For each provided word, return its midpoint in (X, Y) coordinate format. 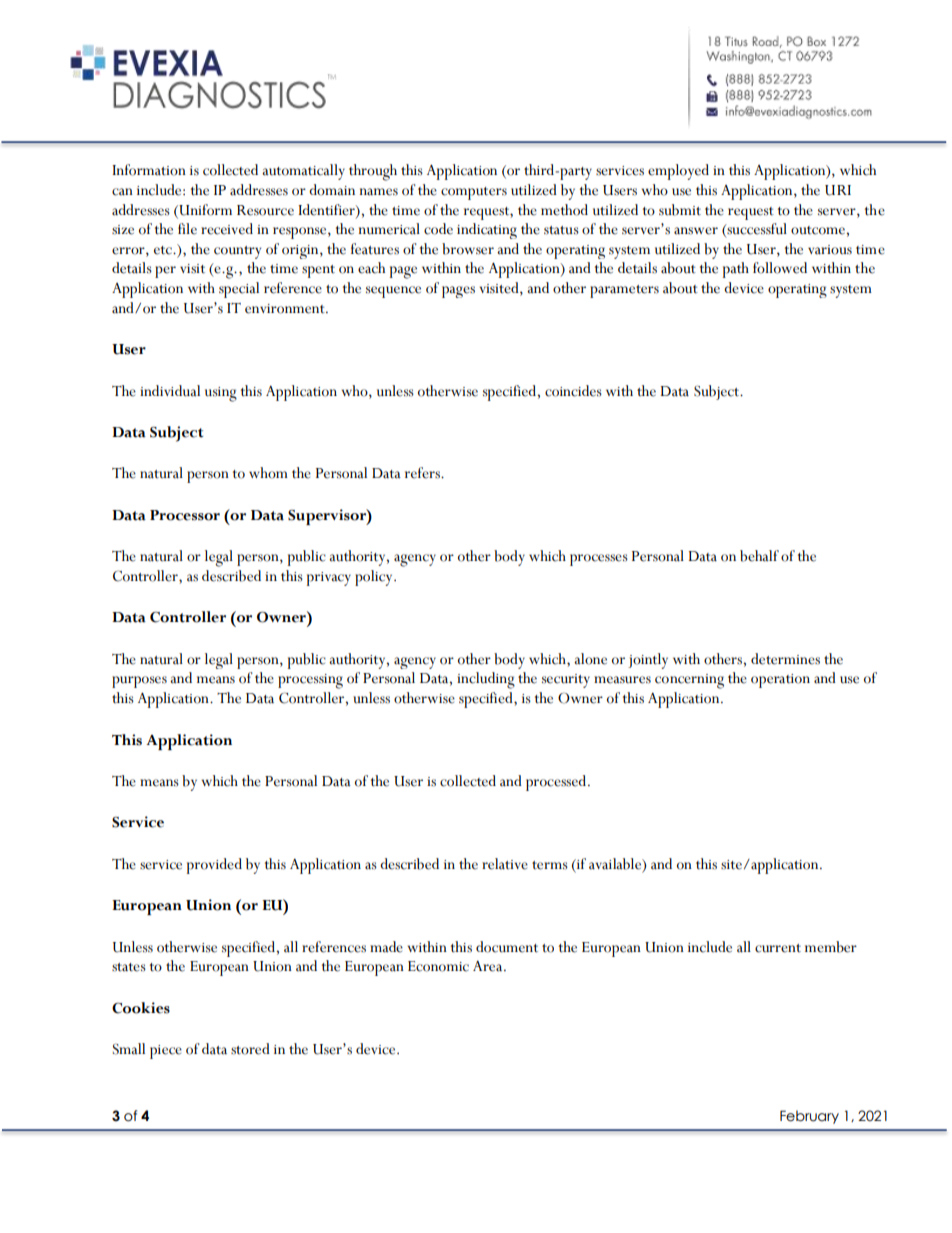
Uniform (204, 210)
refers (423, 473)
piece (166, 1052)
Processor (185, 515)
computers (474, 193)
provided (214, 866)
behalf (759, 556)
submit (680, 210)
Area (489, 966)
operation (780, 681)
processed (557, 783)
